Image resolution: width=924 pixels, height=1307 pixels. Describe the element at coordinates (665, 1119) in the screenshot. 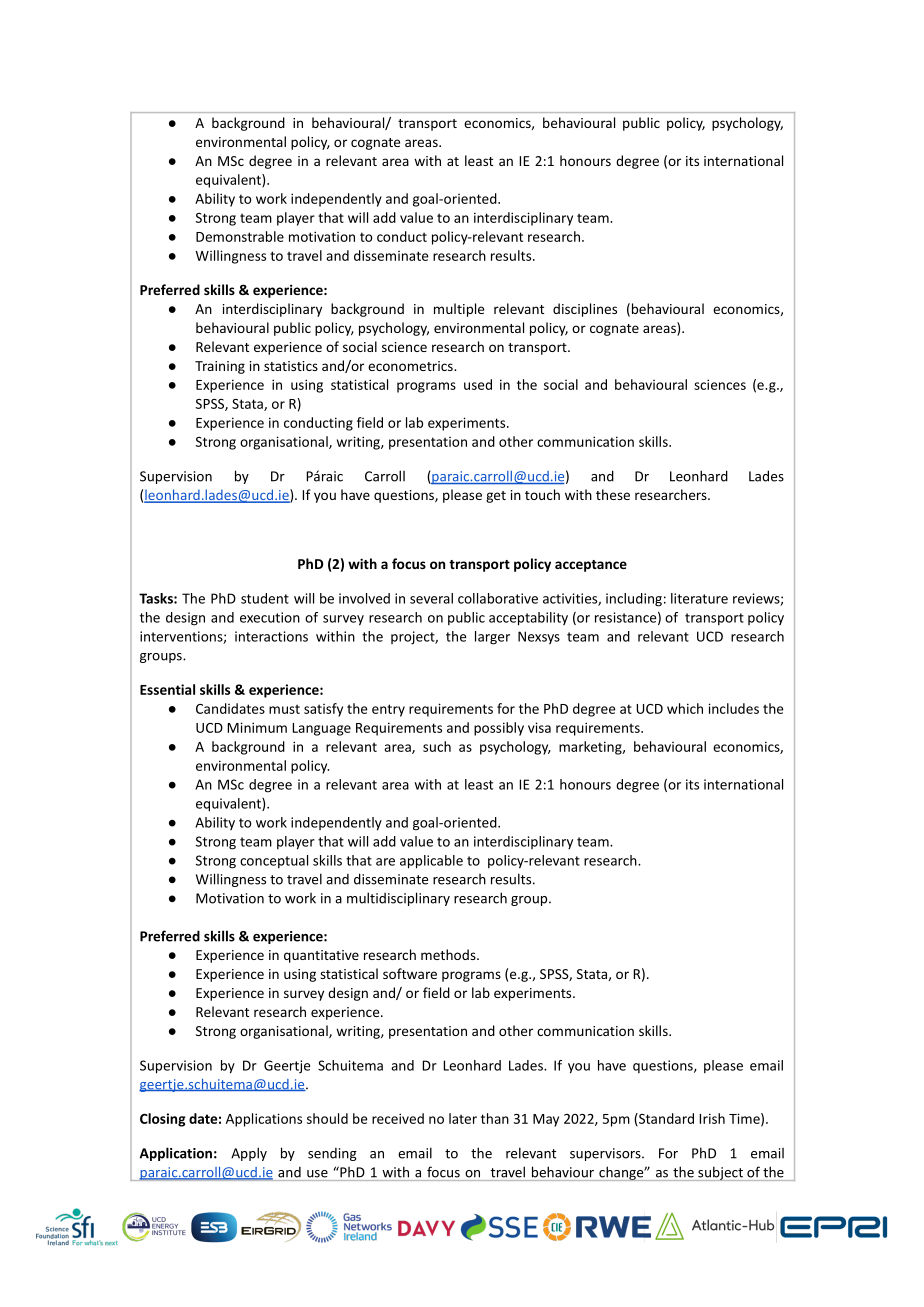

I see `Standard` at that location.
